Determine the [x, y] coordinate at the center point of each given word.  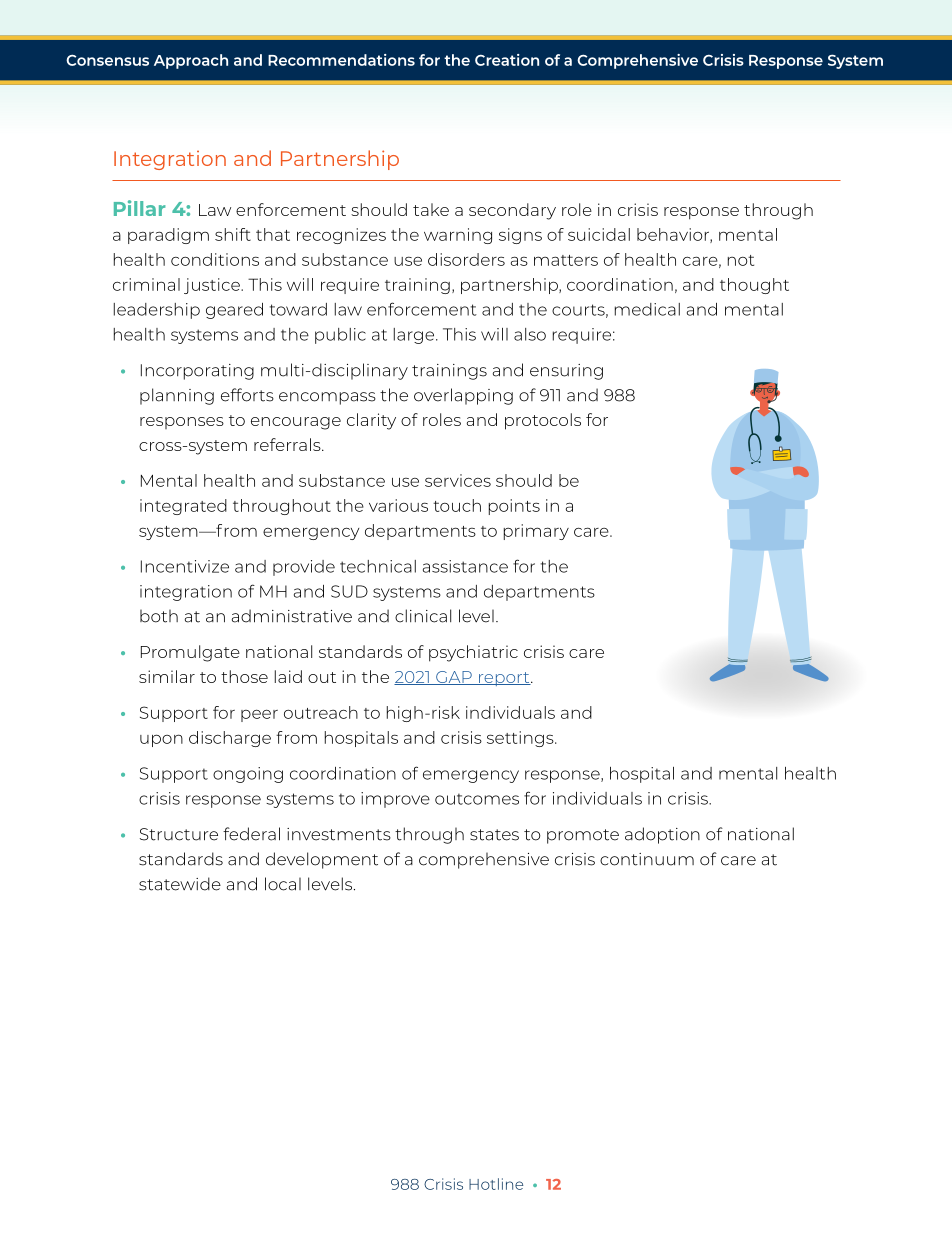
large [415, 336]
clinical [423, 616]
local [283, 884]
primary [536, 532]
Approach [191, 61]
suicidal [599, 234]
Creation [507, 60]
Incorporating [197, 372]
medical [647, 309]
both [159, 616]
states [494, 835]
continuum [647, 859]
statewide [180, 884]
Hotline [496, 1184]
